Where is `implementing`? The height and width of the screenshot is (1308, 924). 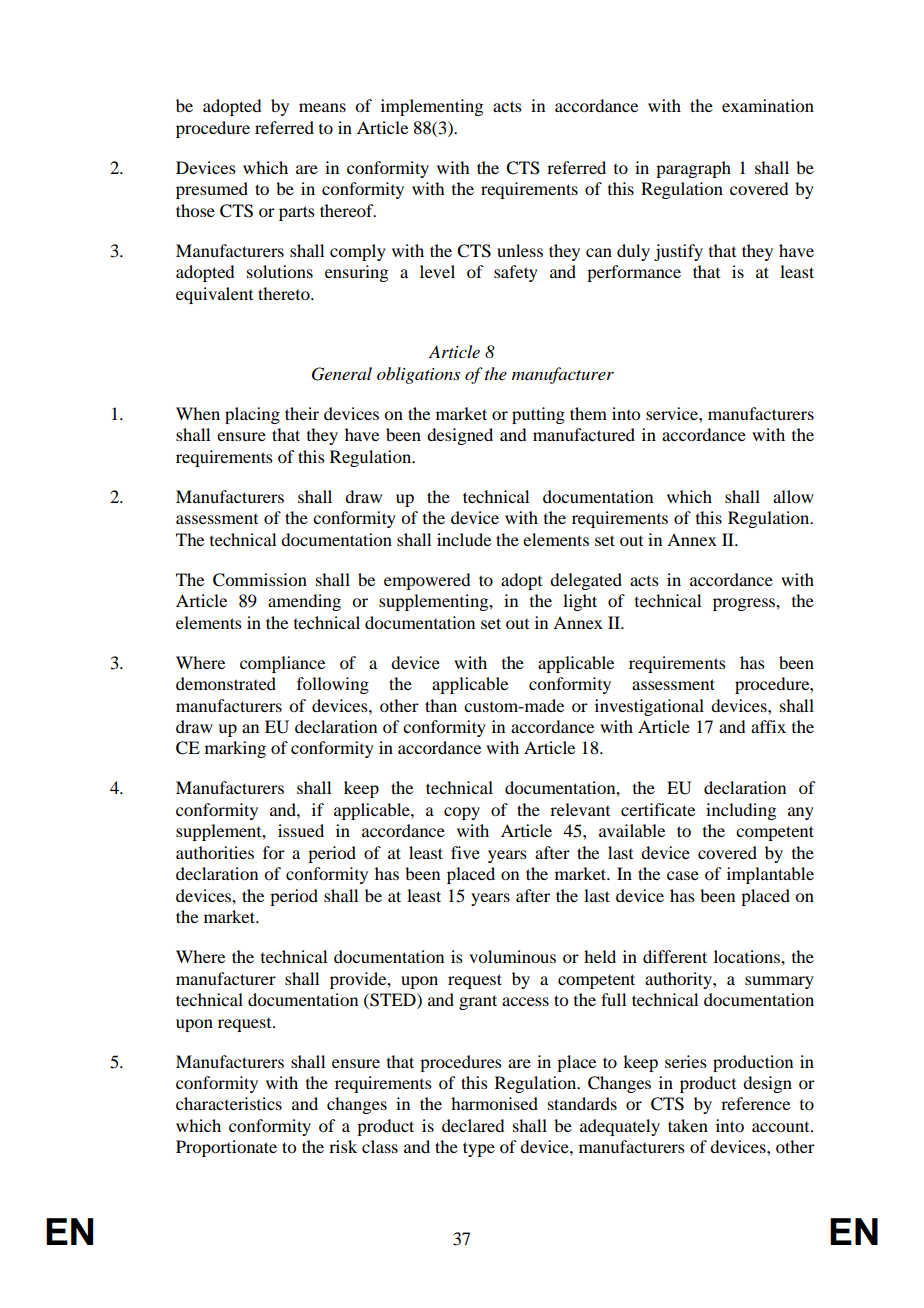 implementing is located at coordinates (432, 107).
